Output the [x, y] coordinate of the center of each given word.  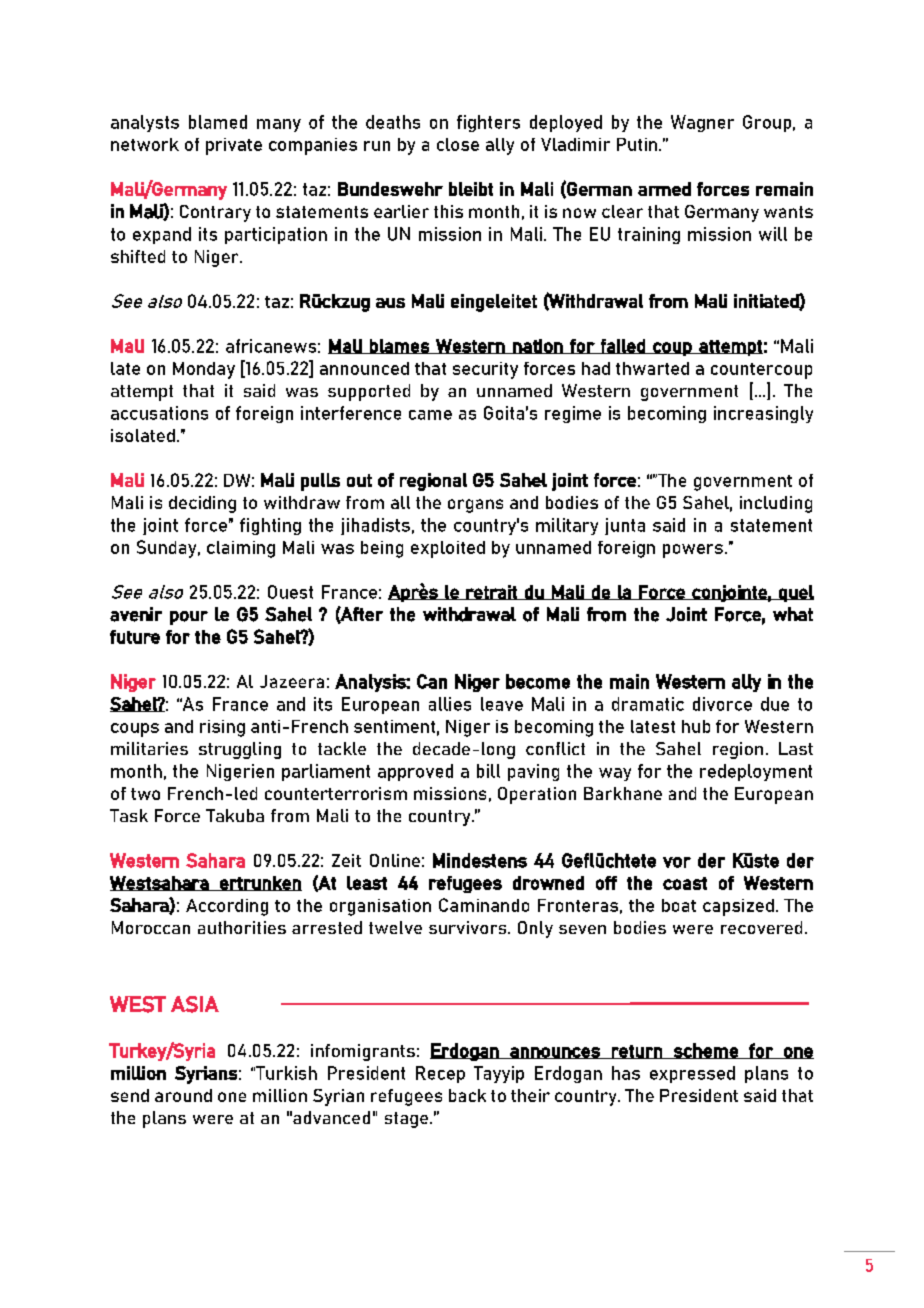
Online [395, 860]
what [793, 614]
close [458, 144]
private [234, 146]
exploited [448, 549]
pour [189, 618]
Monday [204, 370]
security [485, 370]
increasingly [763, 414]
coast [685, 883]
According [227, 907]
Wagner [702, 123]
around [183, 1095]
